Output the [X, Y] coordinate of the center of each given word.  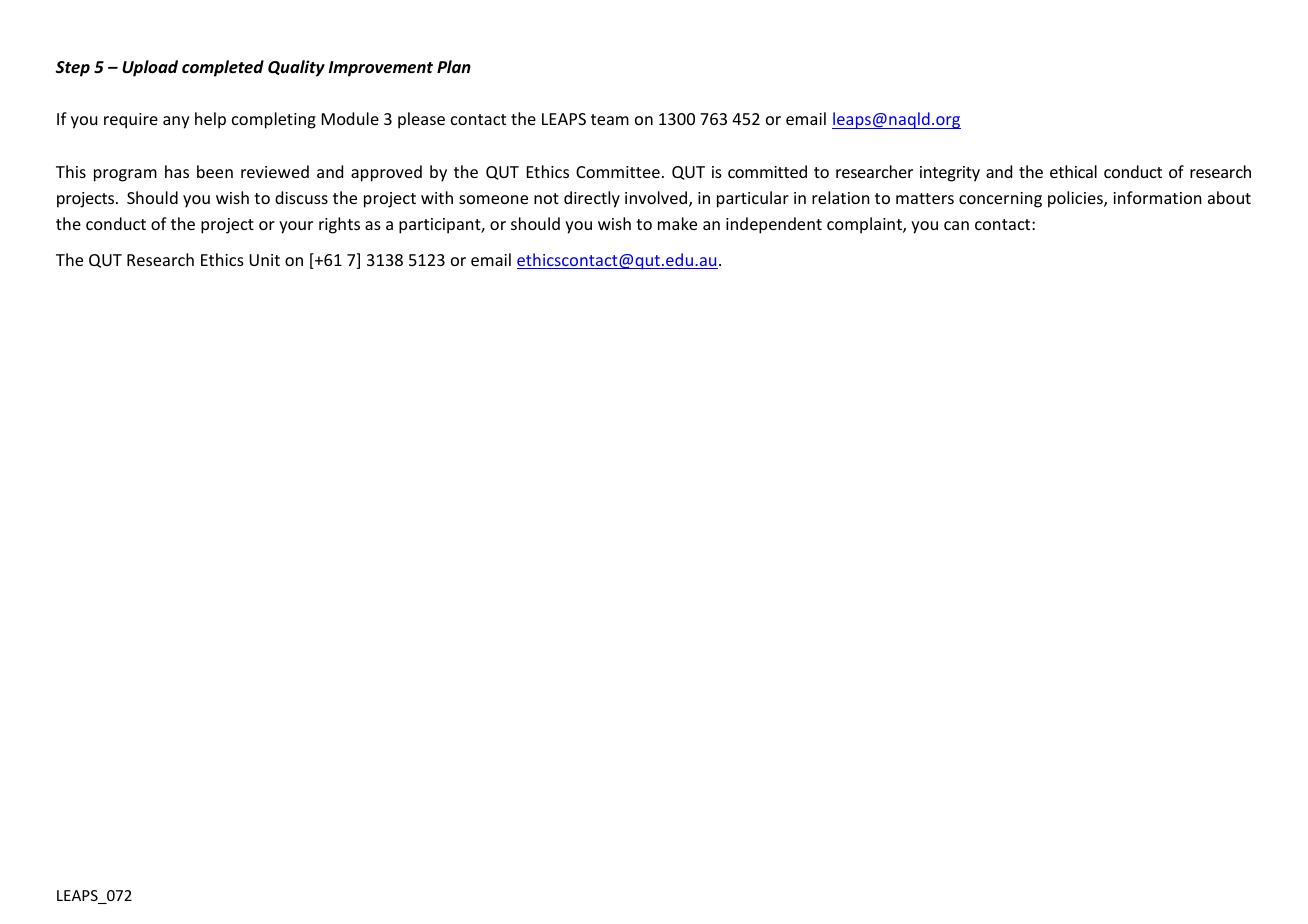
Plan [454, 66]
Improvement [381, 69]
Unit [264, 260]
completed [223, 68]
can [956, 225]
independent [774, 225]
